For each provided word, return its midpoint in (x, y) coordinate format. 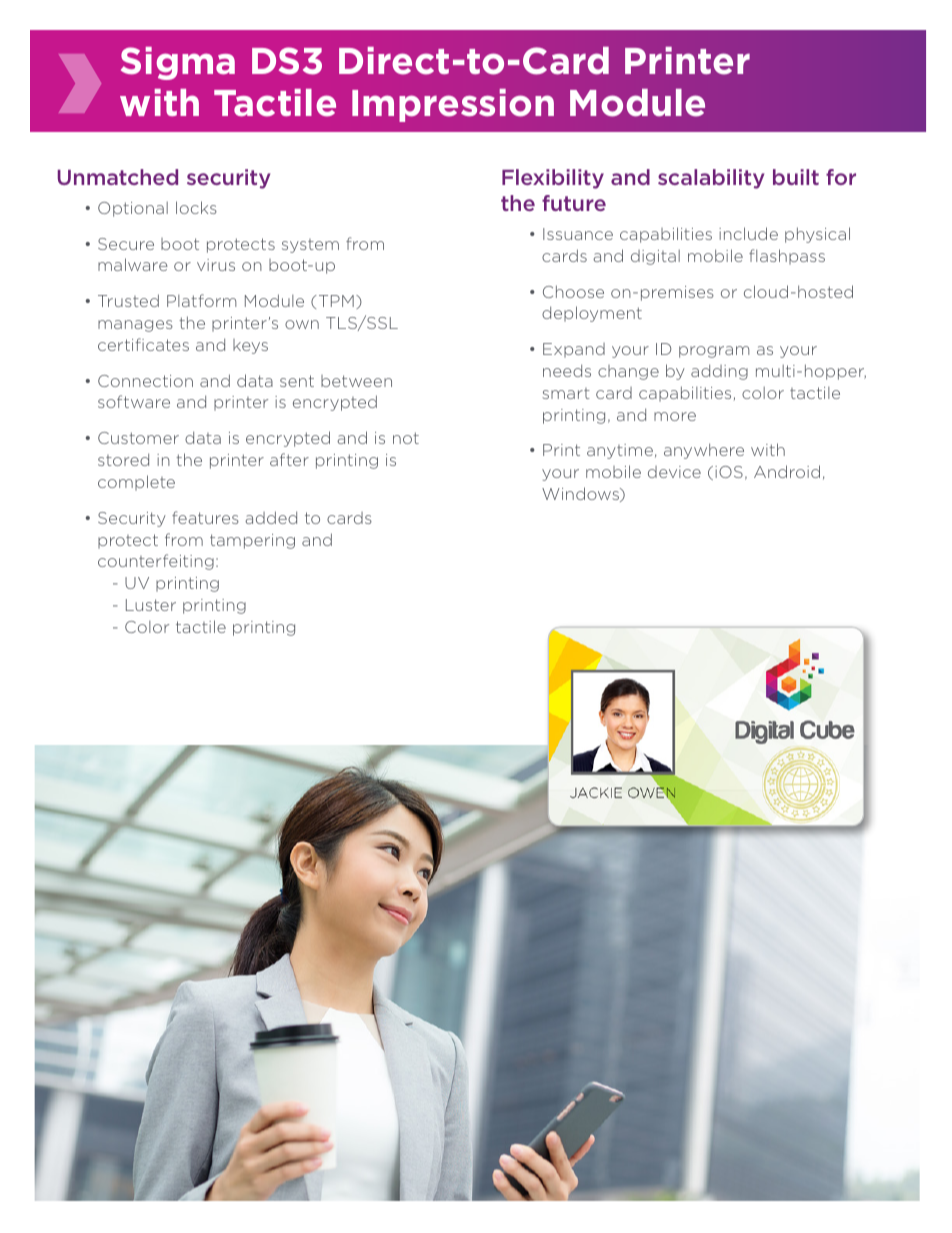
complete (136, 483)
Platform (201, 300)
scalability (711, 179)
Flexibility (553, 179)
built (796, 177)
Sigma (178, 63)
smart (566, 393)
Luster (151, 605)
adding (719, 372)
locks (196, 207)
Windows (582, 494)
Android (787, 471)
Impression (453, 105)
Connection (145, 381)
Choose (573, 291)
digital (655, 257)
